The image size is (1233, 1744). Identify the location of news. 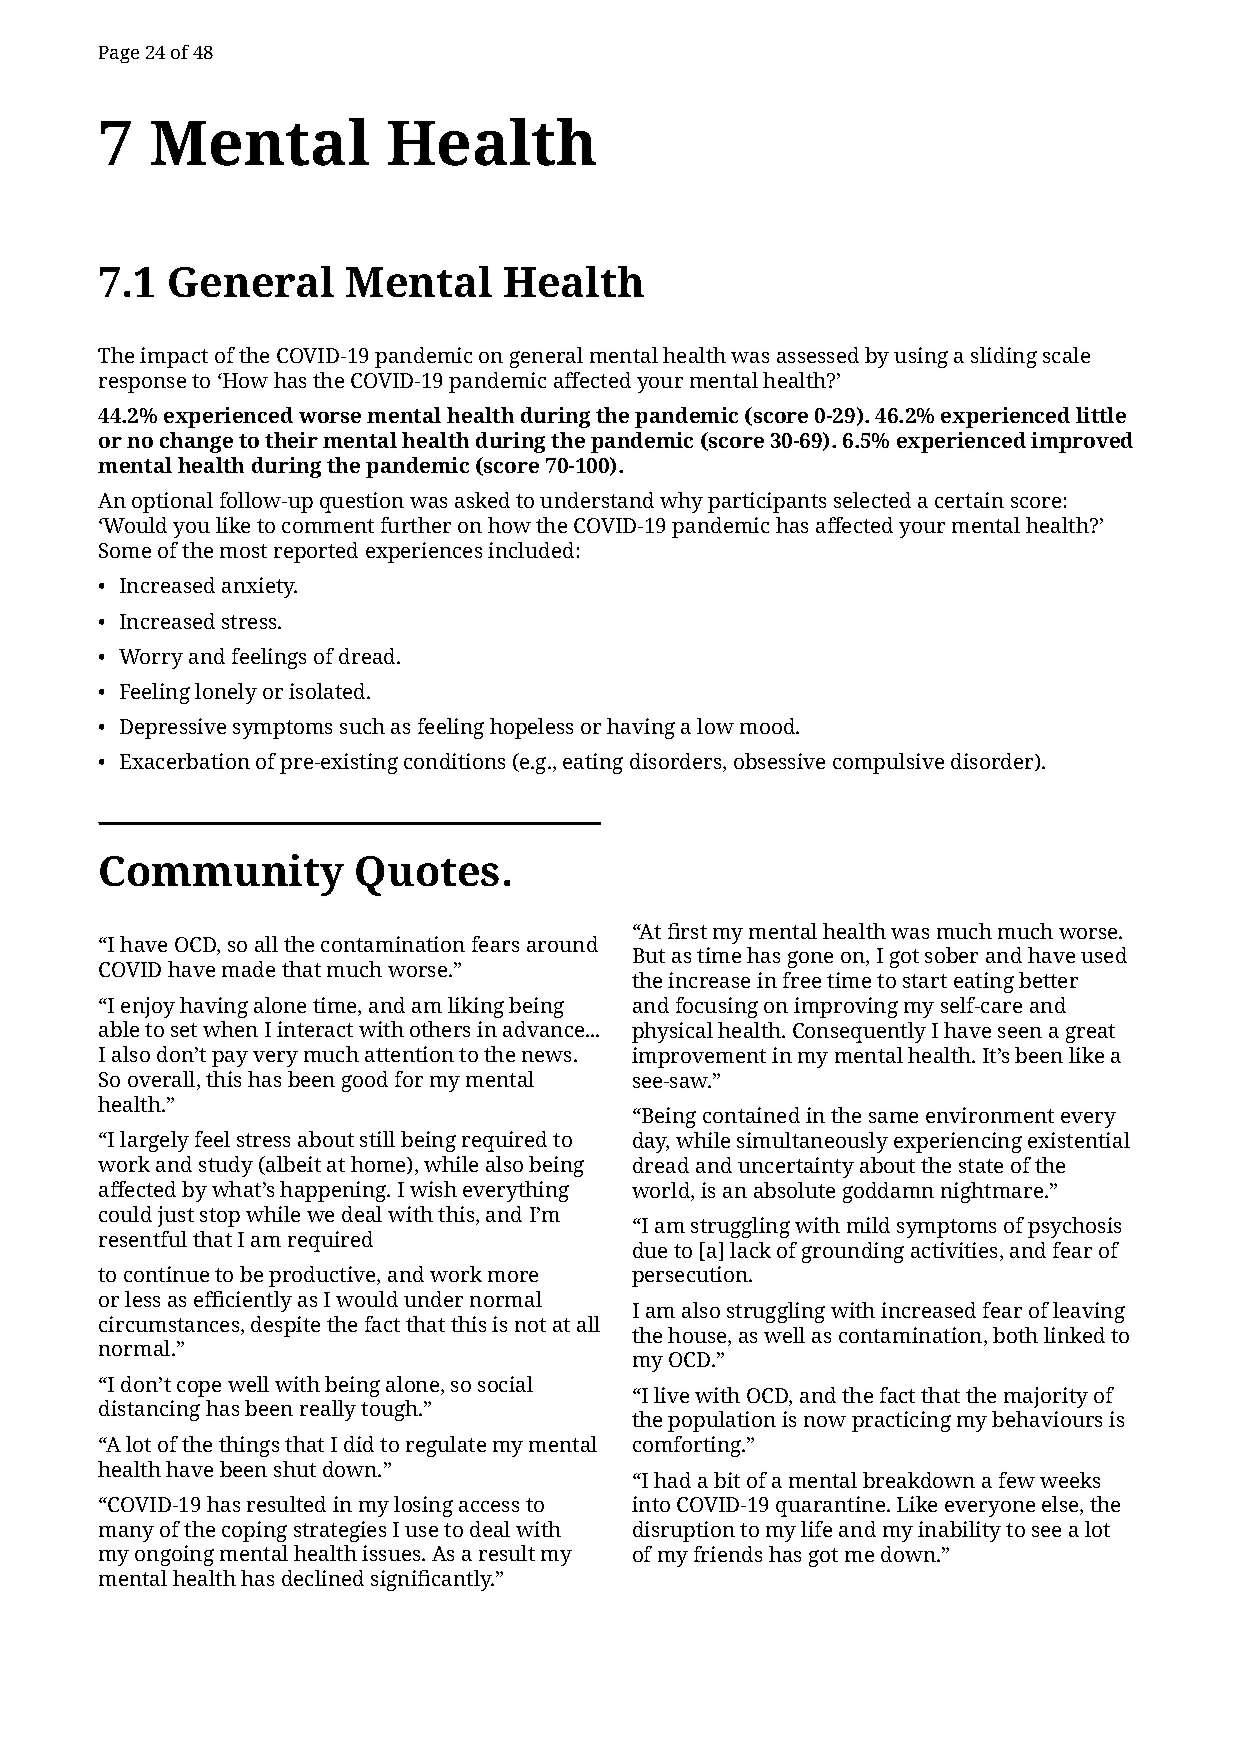
(548, 1056).
